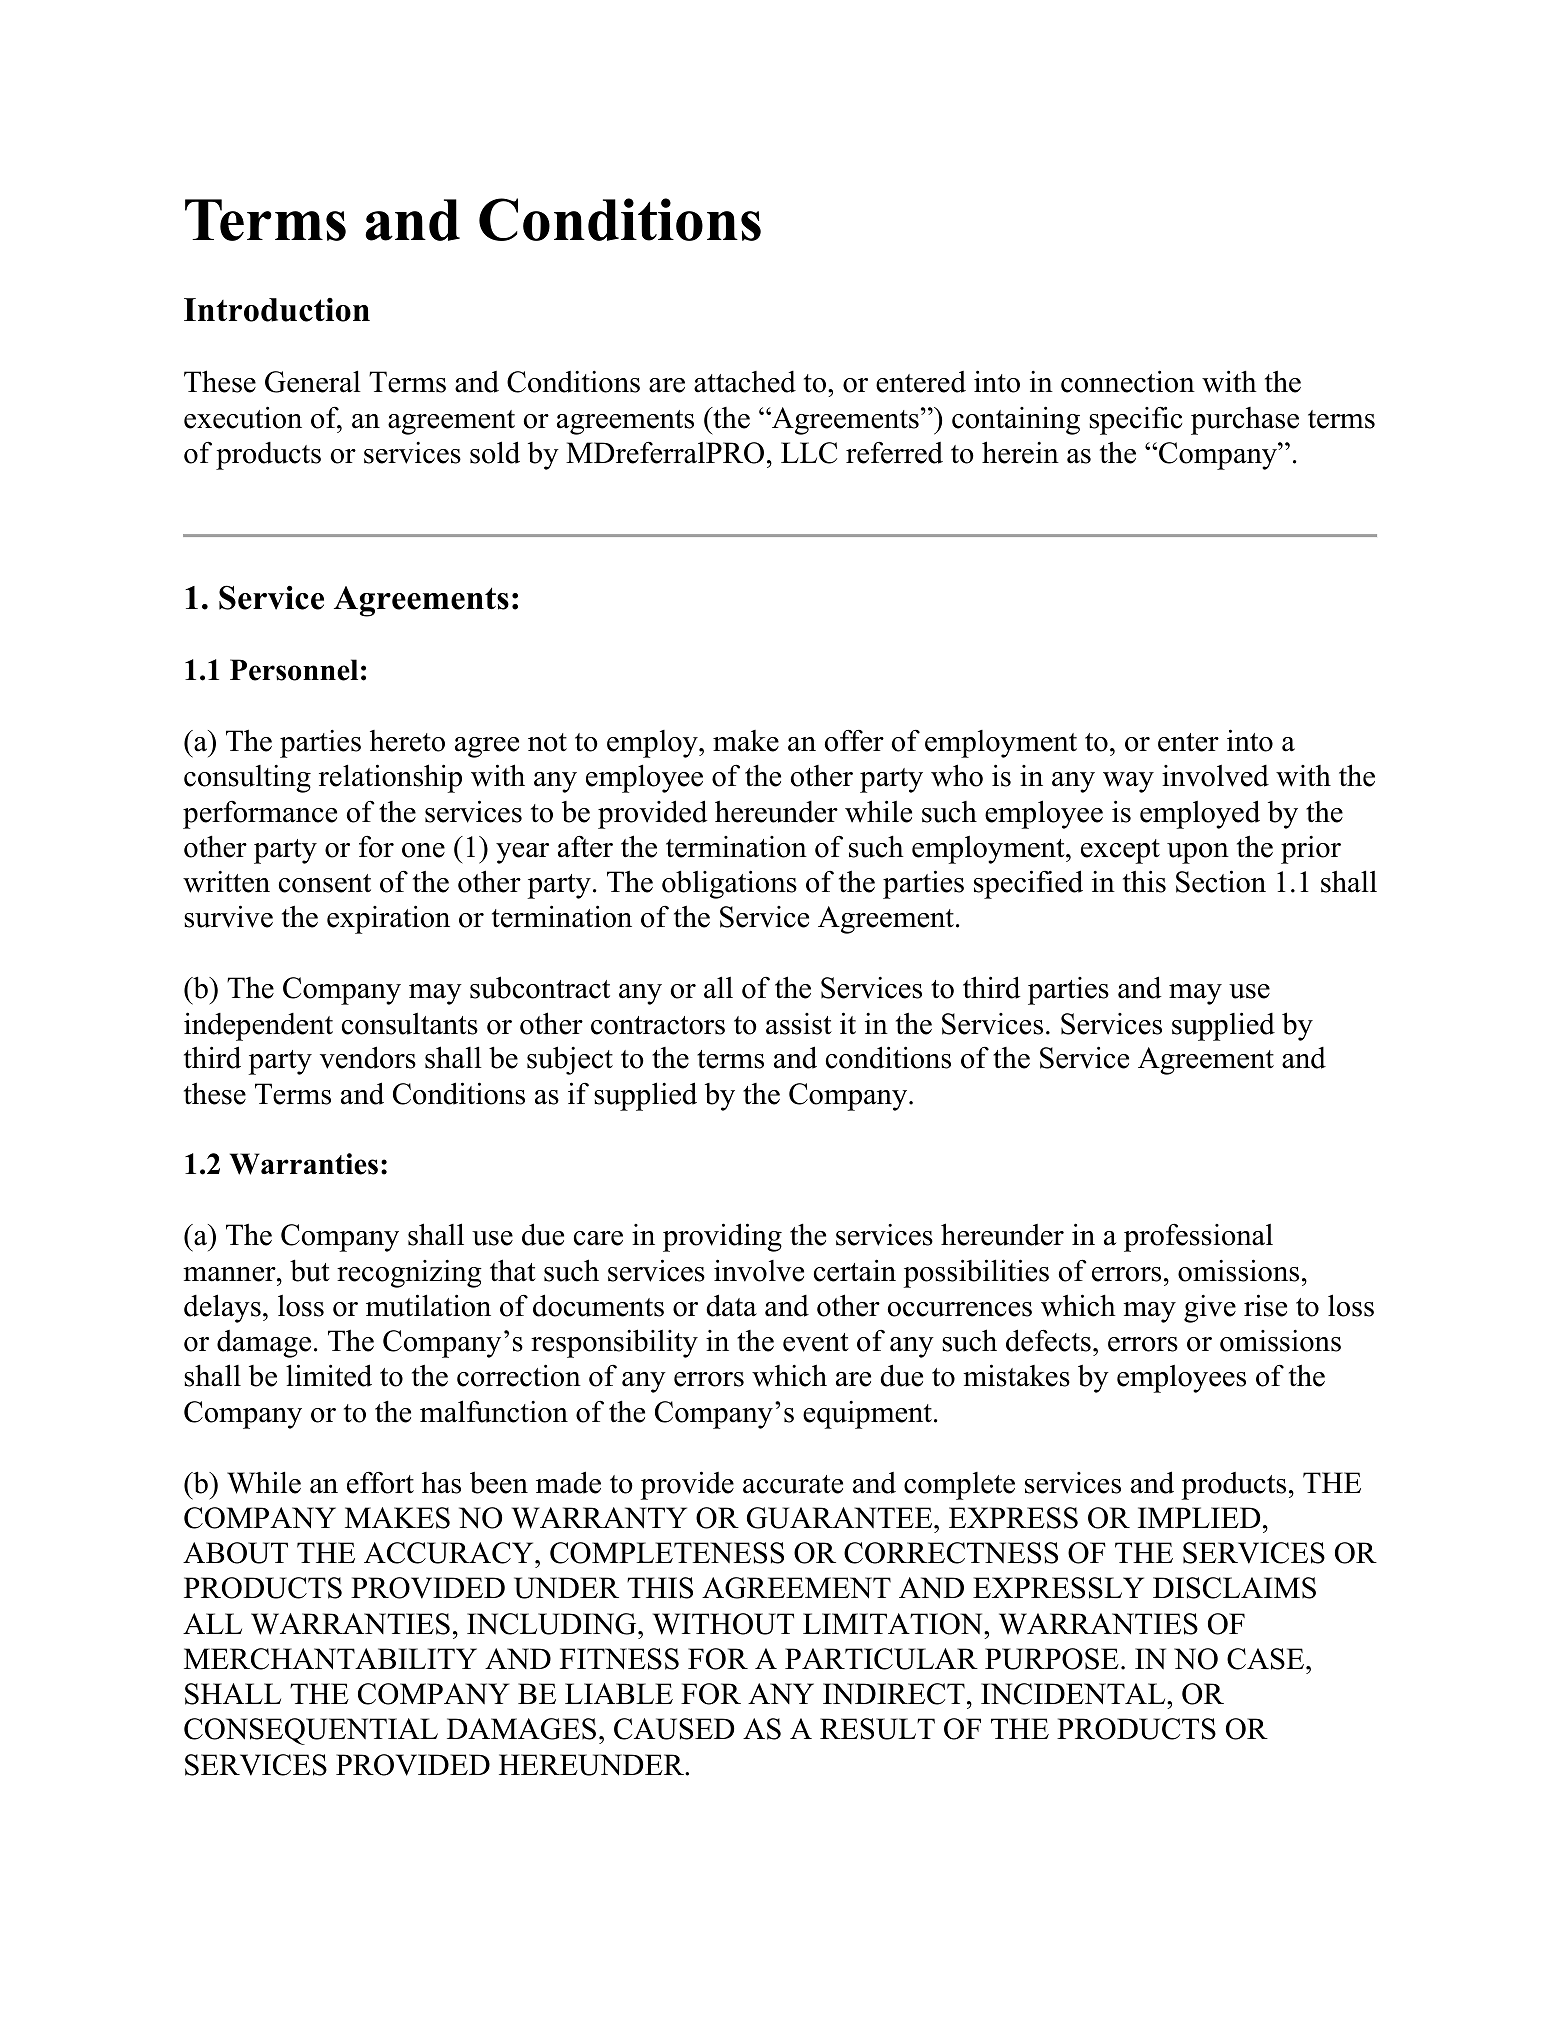  Describe the element at coordinates (745, 382) in the image. I see `attached` at that location.
